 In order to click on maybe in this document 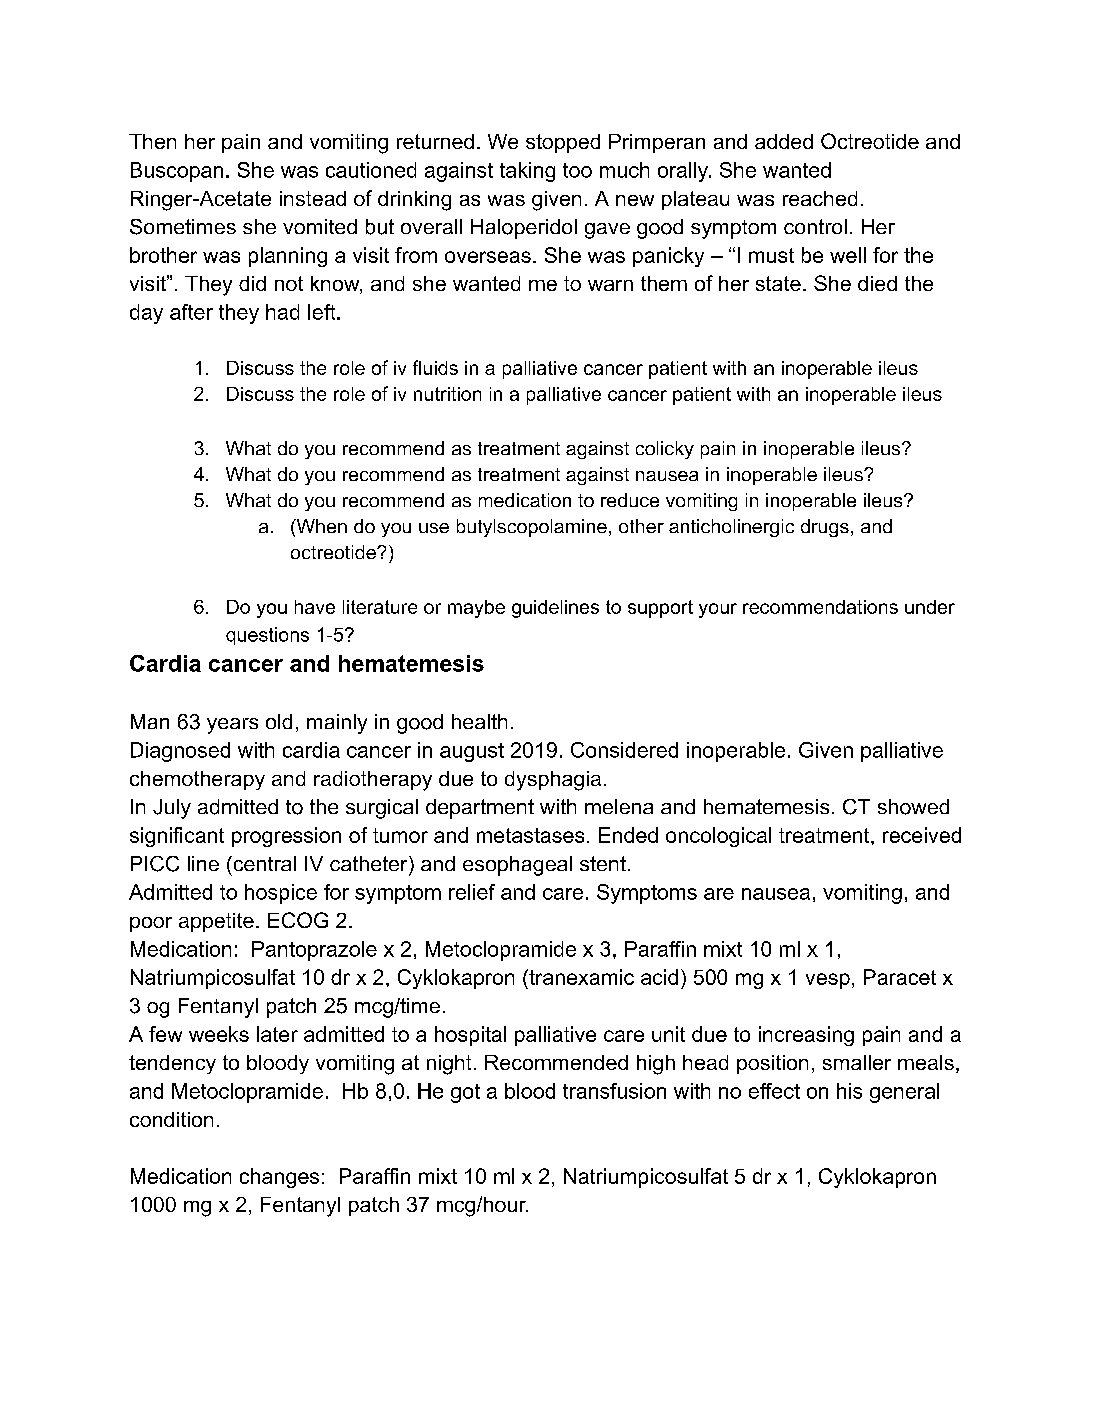, I will do `click(476, 609)`.
